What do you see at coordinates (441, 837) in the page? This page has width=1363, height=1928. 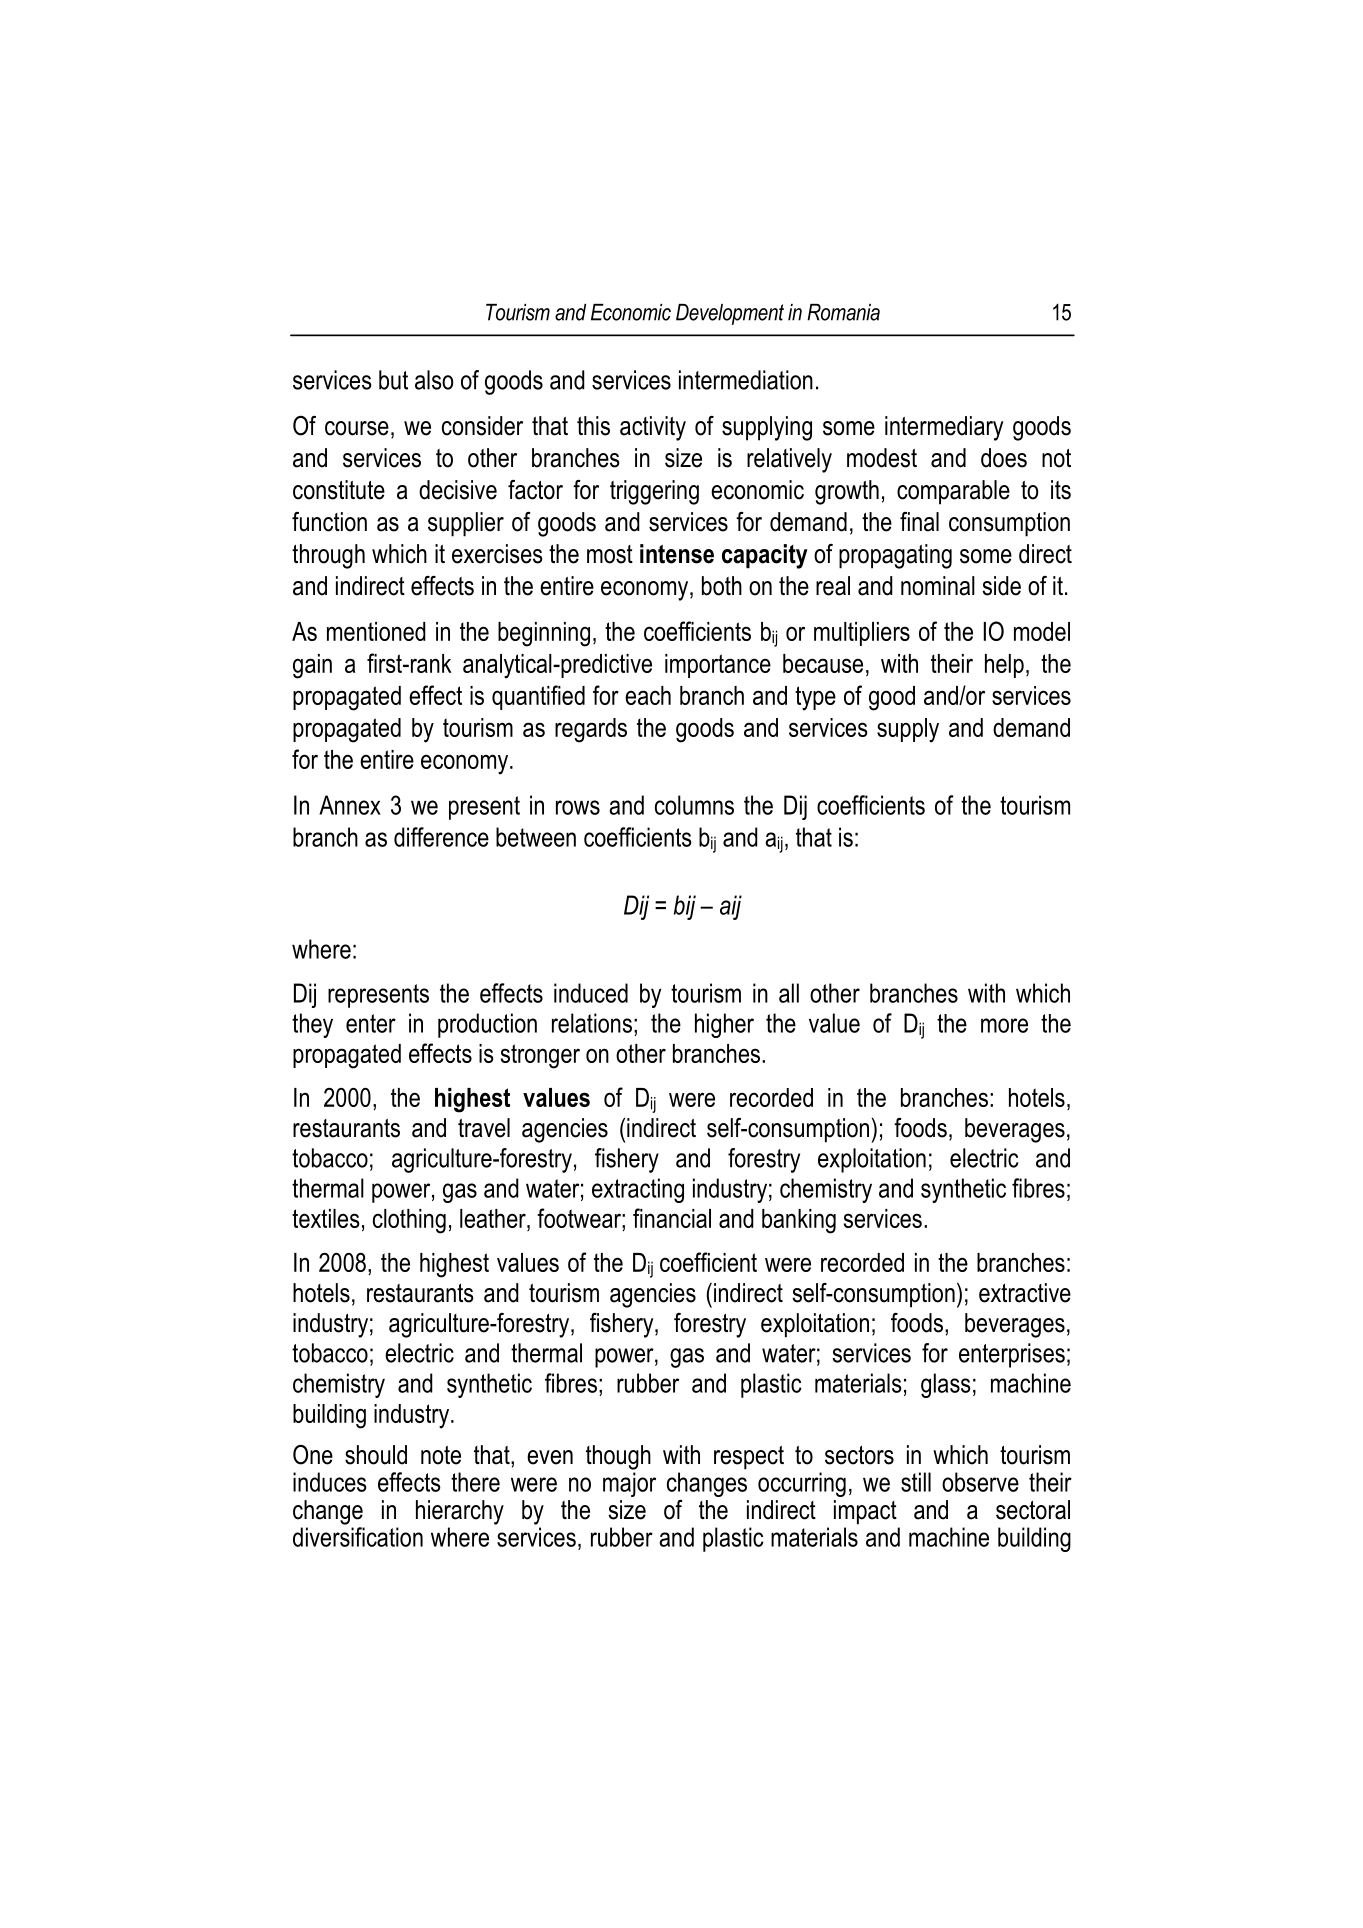 I see `difference` at bounding box center [441, 837].
